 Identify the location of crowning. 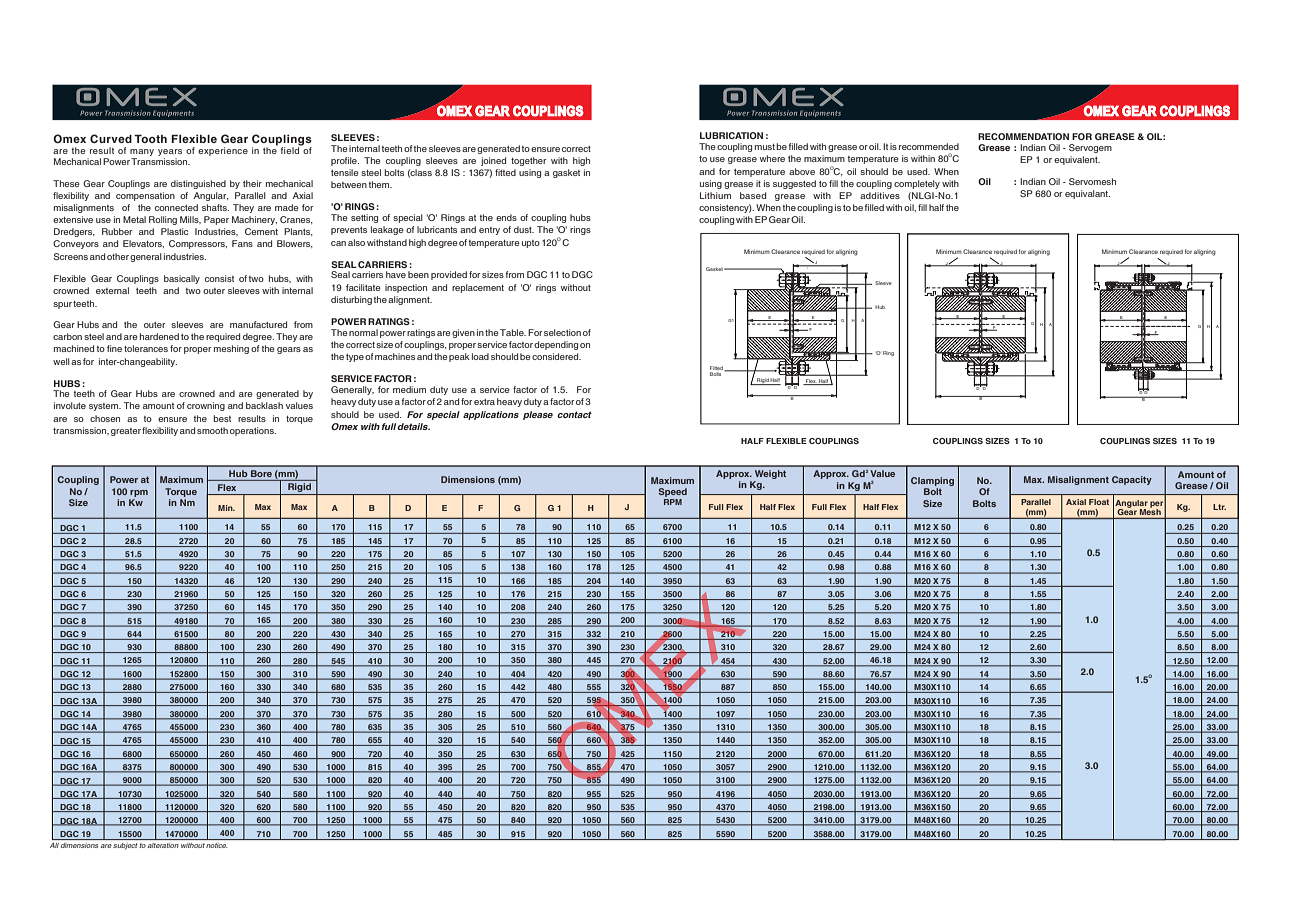
(206, 406).
